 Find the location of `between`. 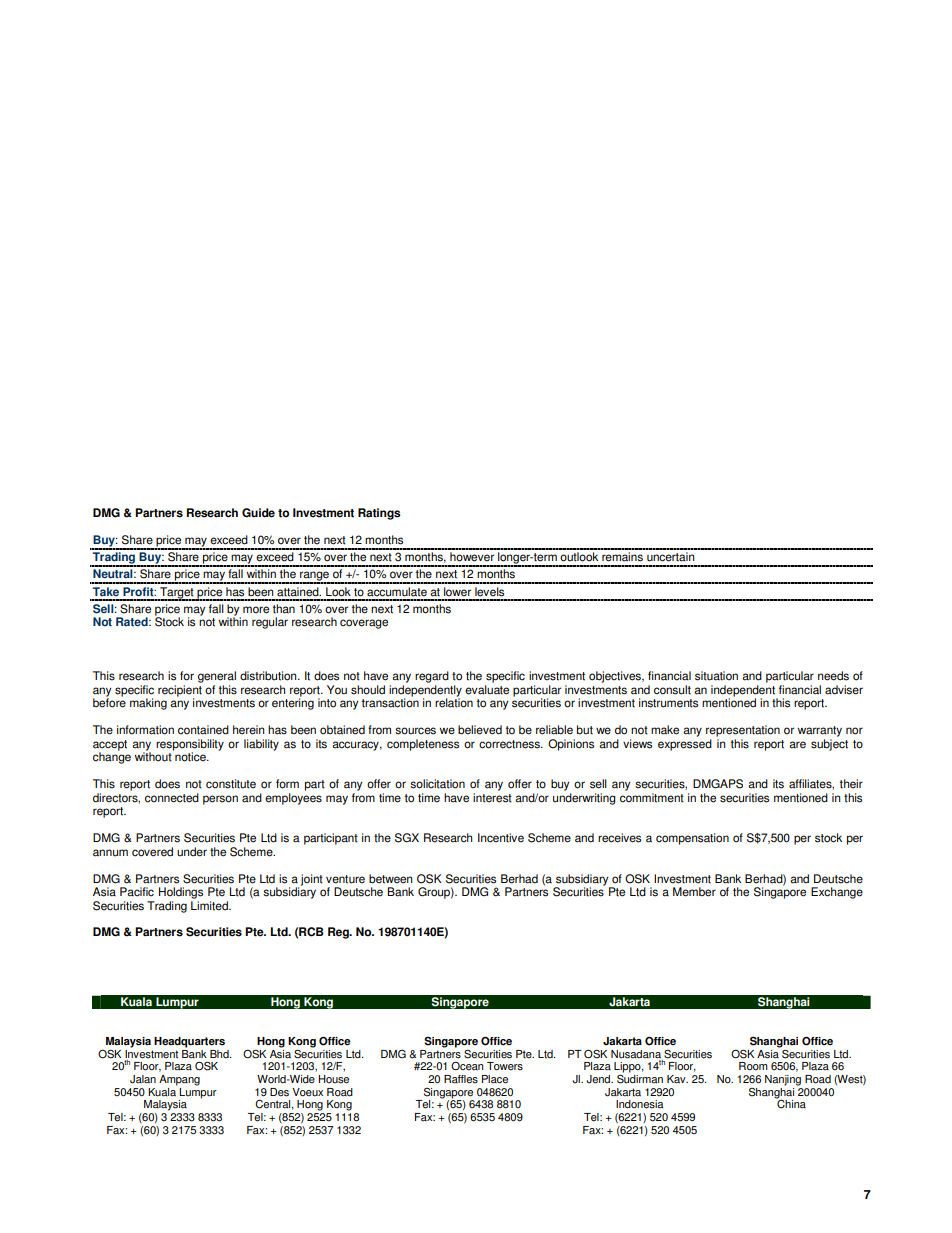

between is located at coordinates (390, 879).
